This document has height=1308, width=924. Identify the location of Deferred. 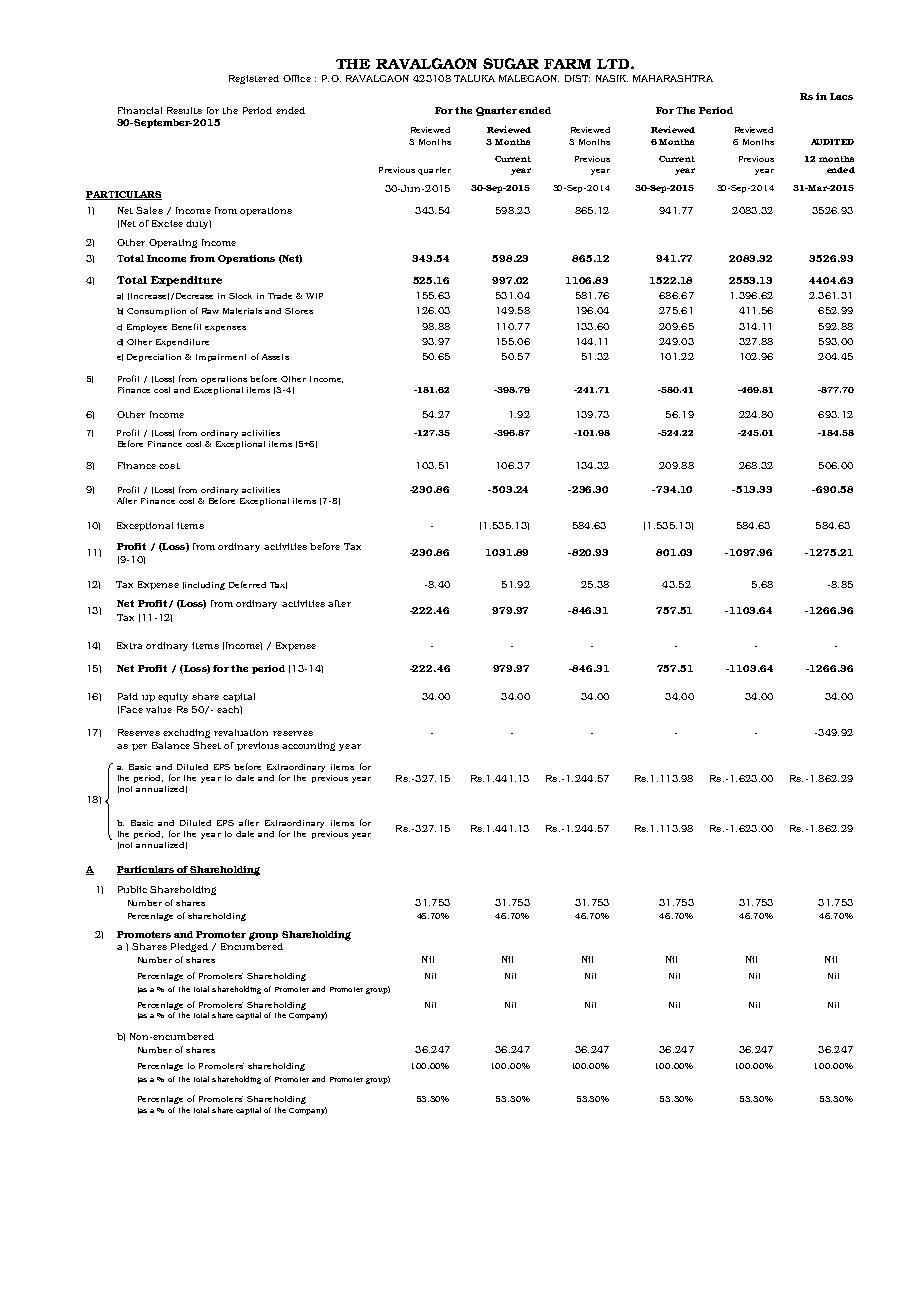
(247, 584).
